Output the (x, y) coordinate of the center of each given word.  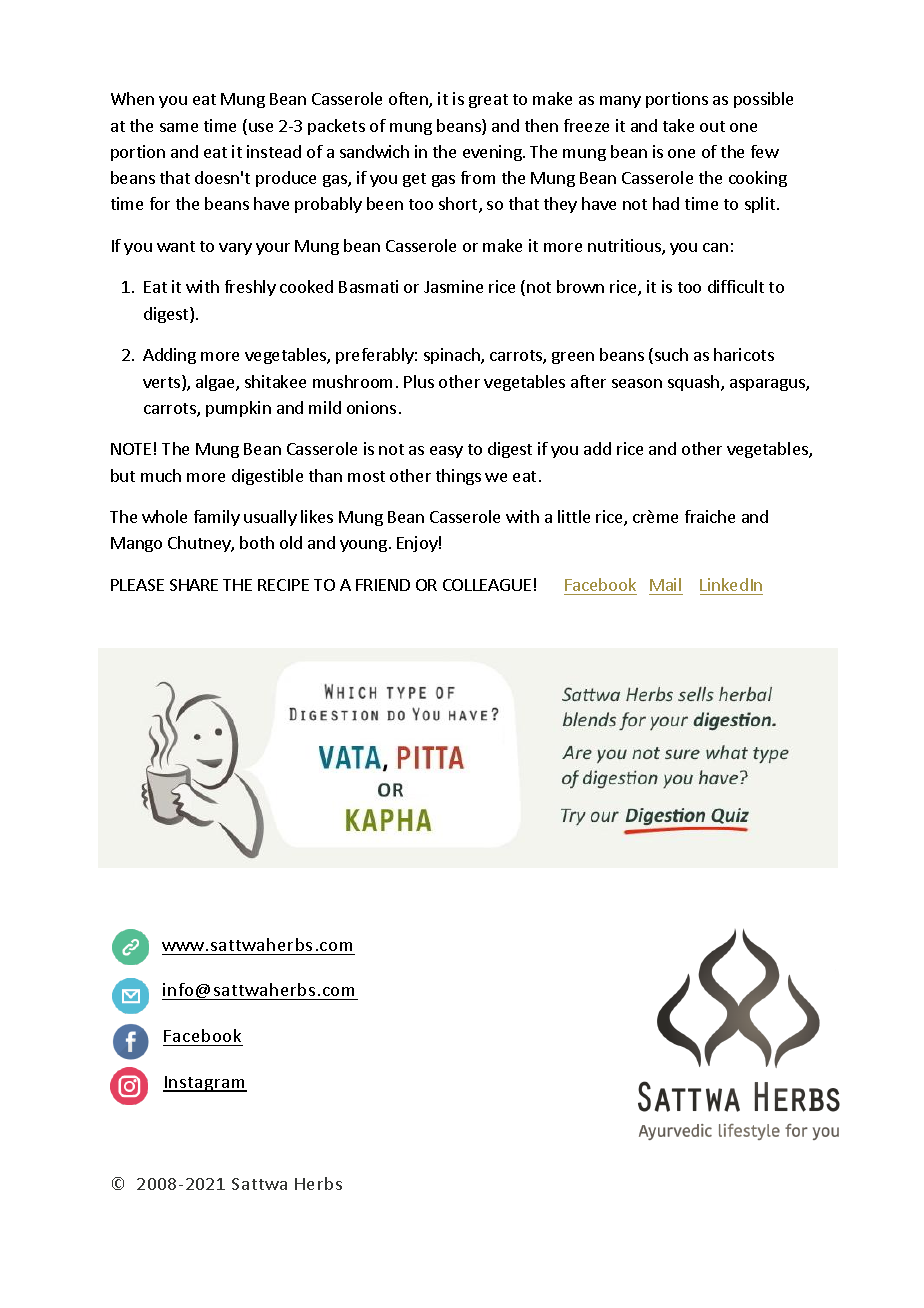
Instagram (205, 1084)
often (409, 100)
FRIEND (383, 585)
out (712, 126)
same (179, 127)
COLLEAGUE (487, 585)
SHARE (194, 585)
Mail (665, 584)
